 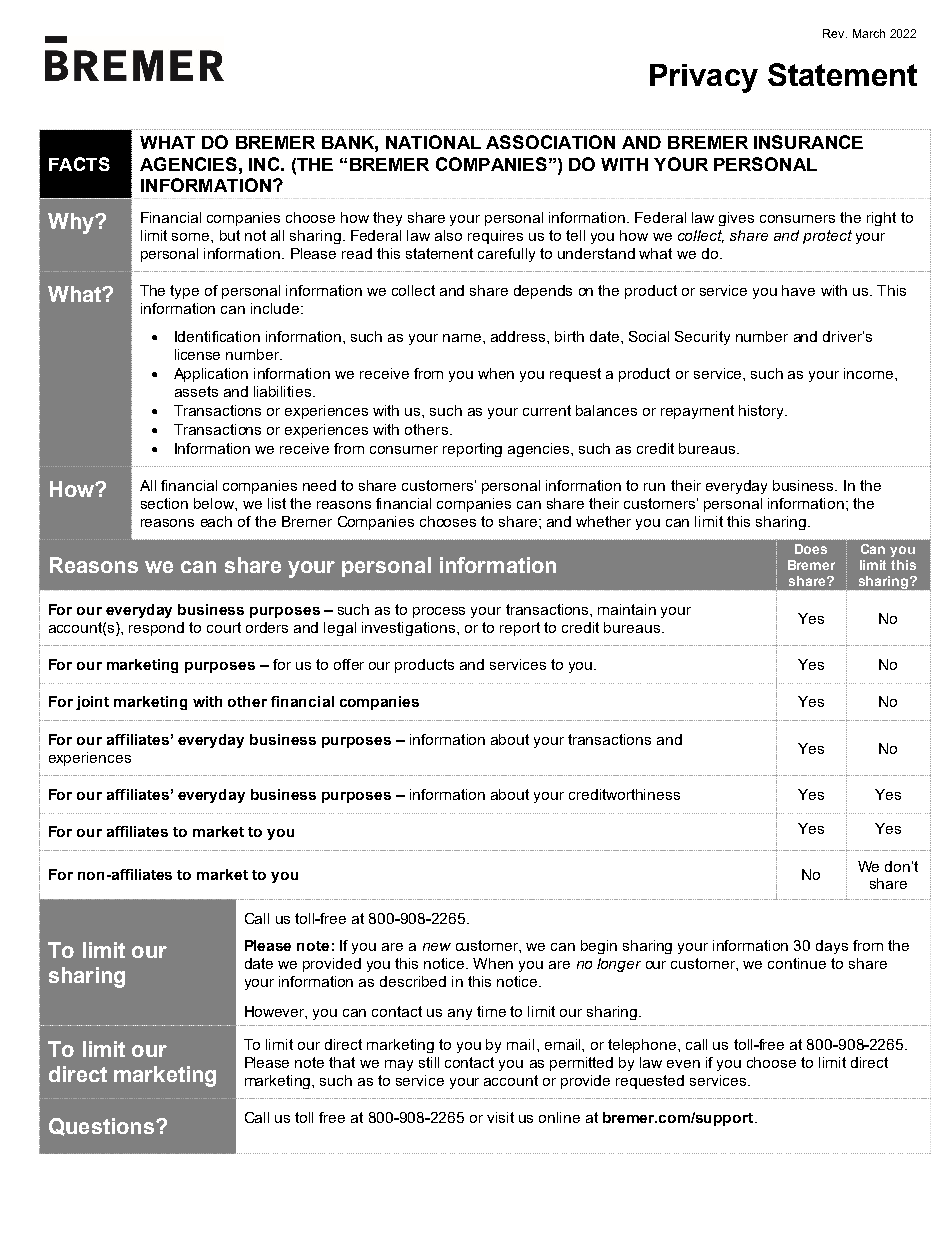 I want to click on joint, so click(x=92, y=703).
